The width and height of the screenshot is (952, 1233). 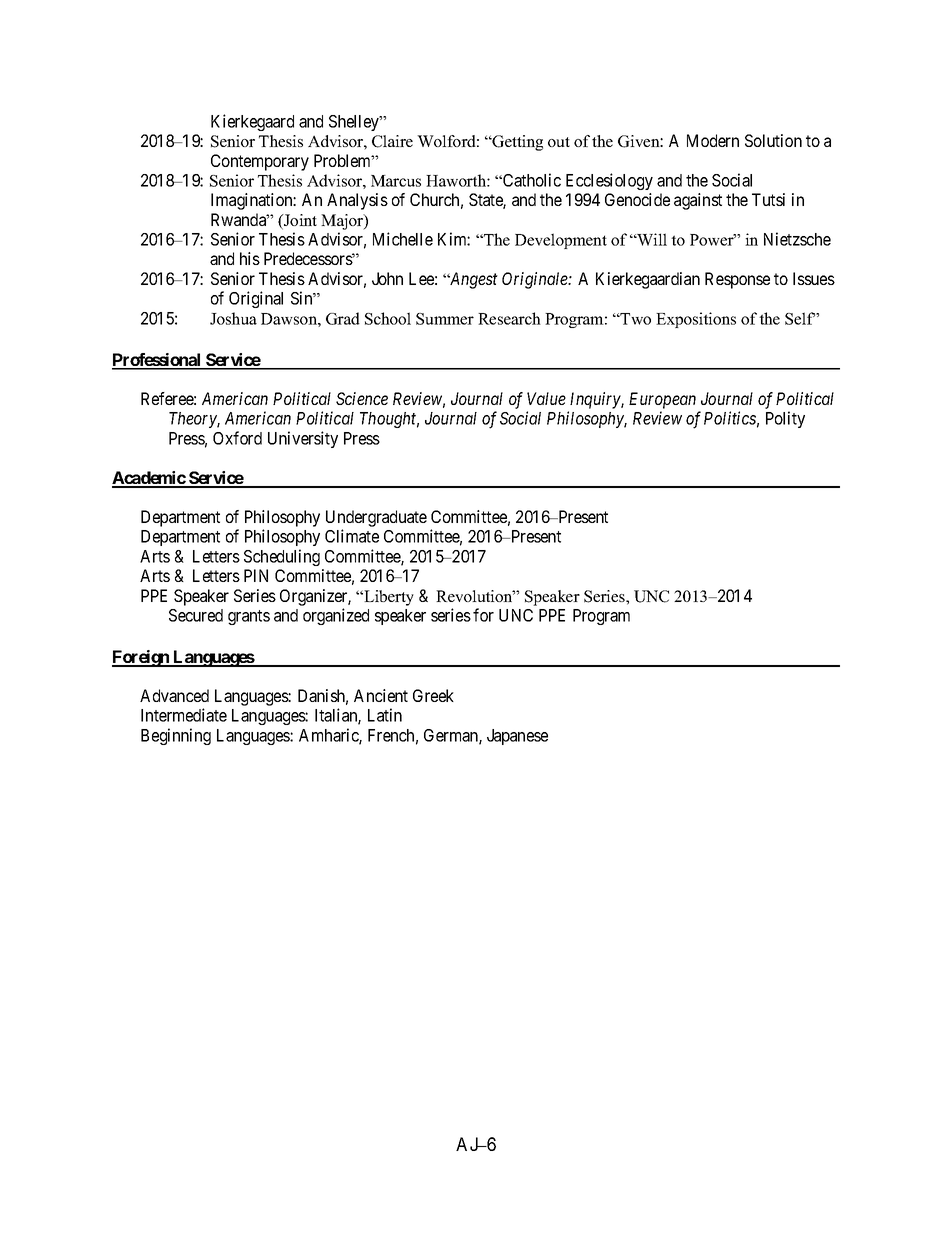 What do you see at coordinates (388, 598) in the screenshot?
I see `Liberty` at bounding box center [388, 598].
